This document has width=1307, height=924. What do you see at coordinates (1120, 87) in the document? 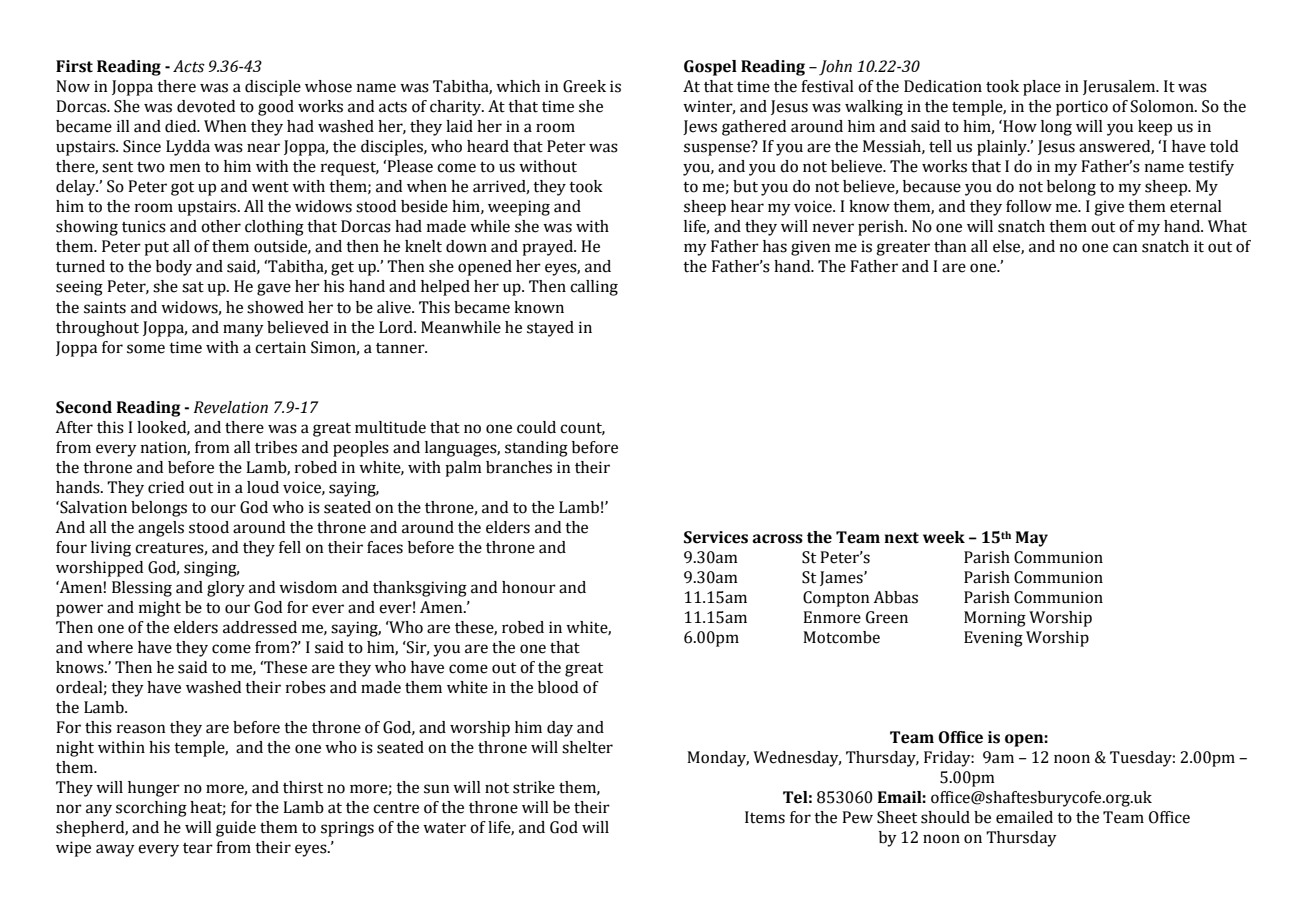
I see `Jerusalem` at bounding box center [1120, 87].
